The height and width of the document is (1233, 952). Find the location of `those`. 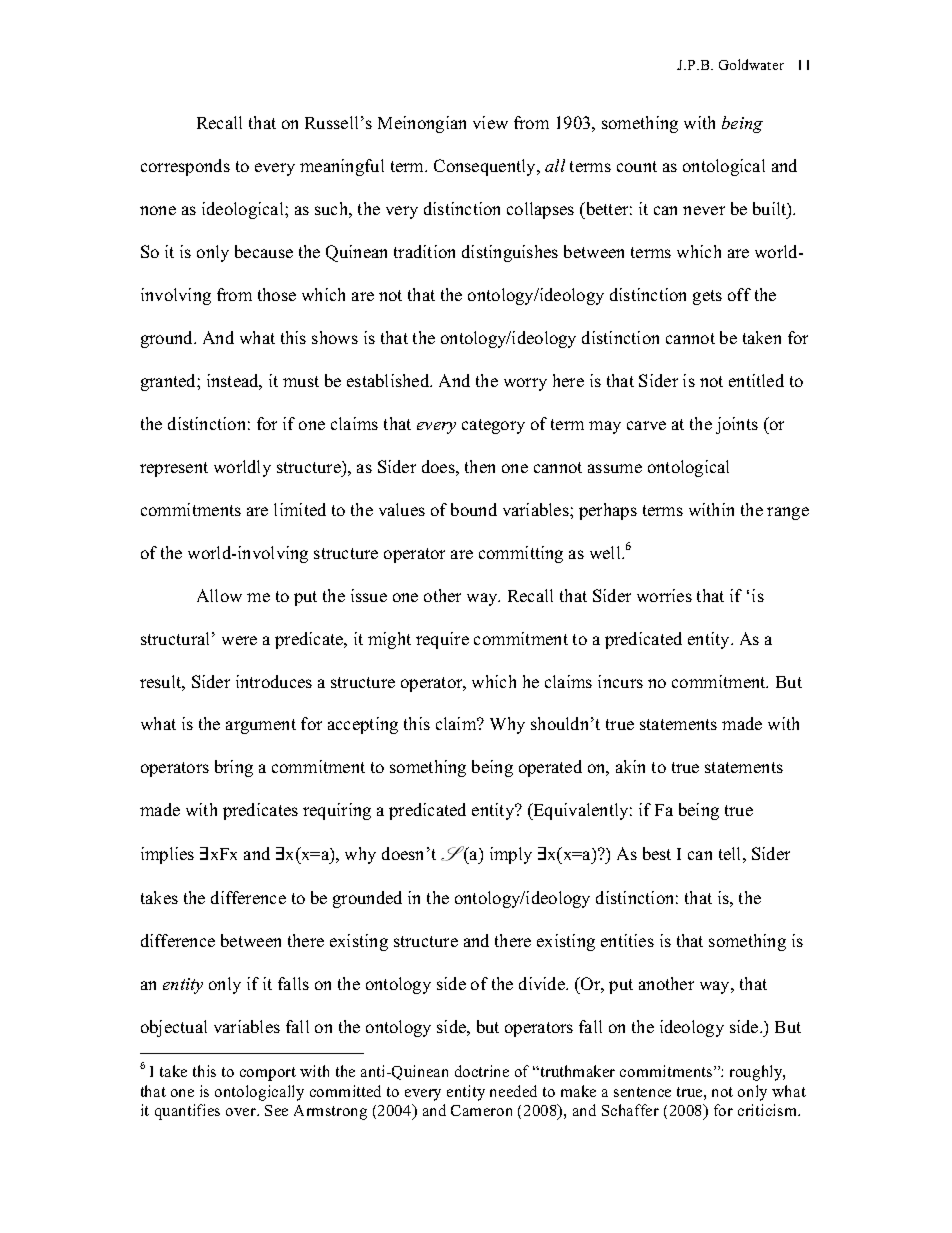

those is located at coordinates (277, 294).
